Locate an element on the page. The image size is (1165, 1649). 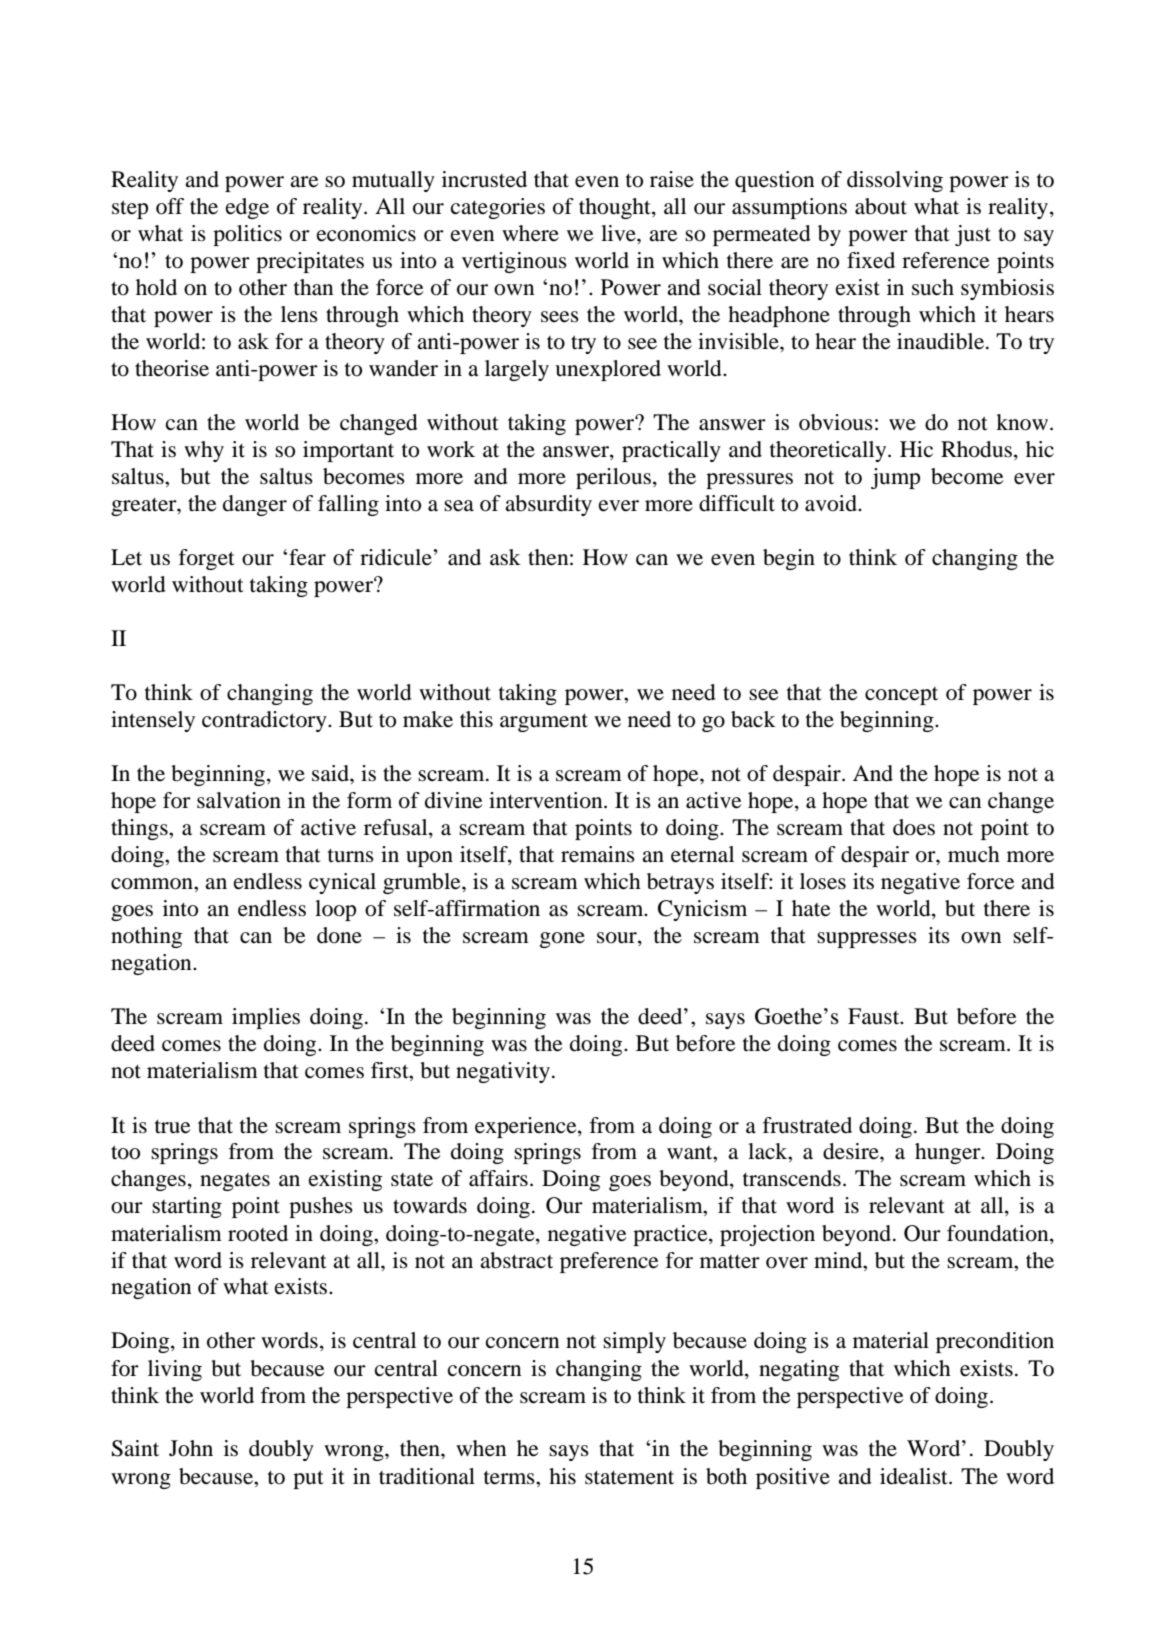
thought is located at coordinates (616, 208).
